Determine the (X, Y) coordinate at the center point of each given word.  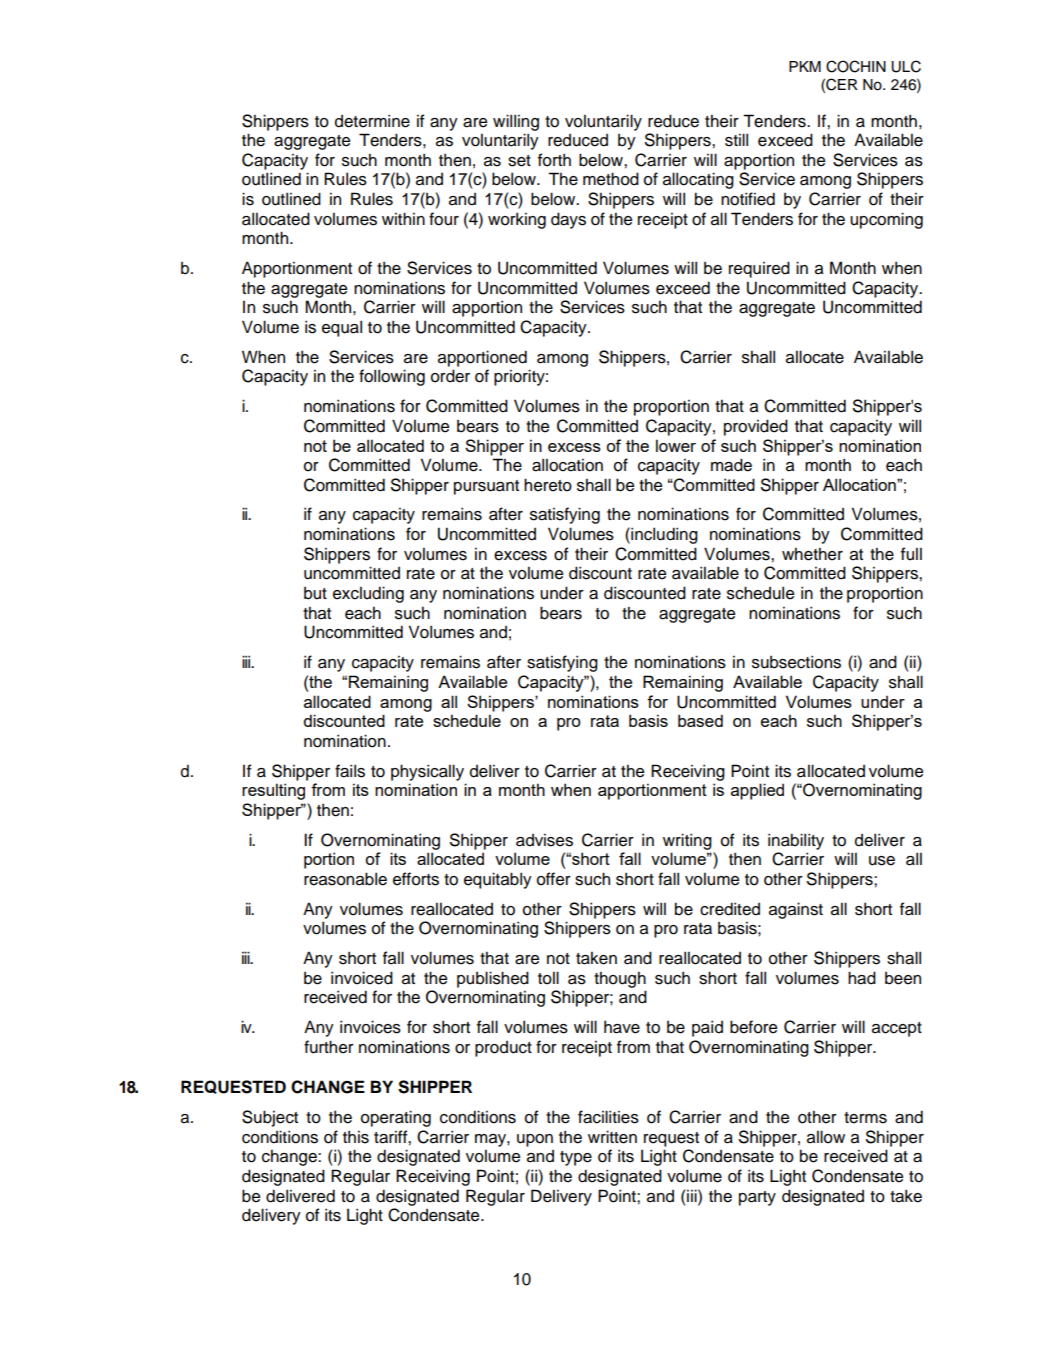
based (700, 720)
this (356, 1137)
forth (554, 160)
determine (372, 121)
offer (554, 879)
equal (342, 328)
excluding (368, 594)
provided (756, 427)
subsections (796, 662)
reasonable (345, 879)
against (796, 910)
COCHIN (856, 66)
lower (676, 445)
